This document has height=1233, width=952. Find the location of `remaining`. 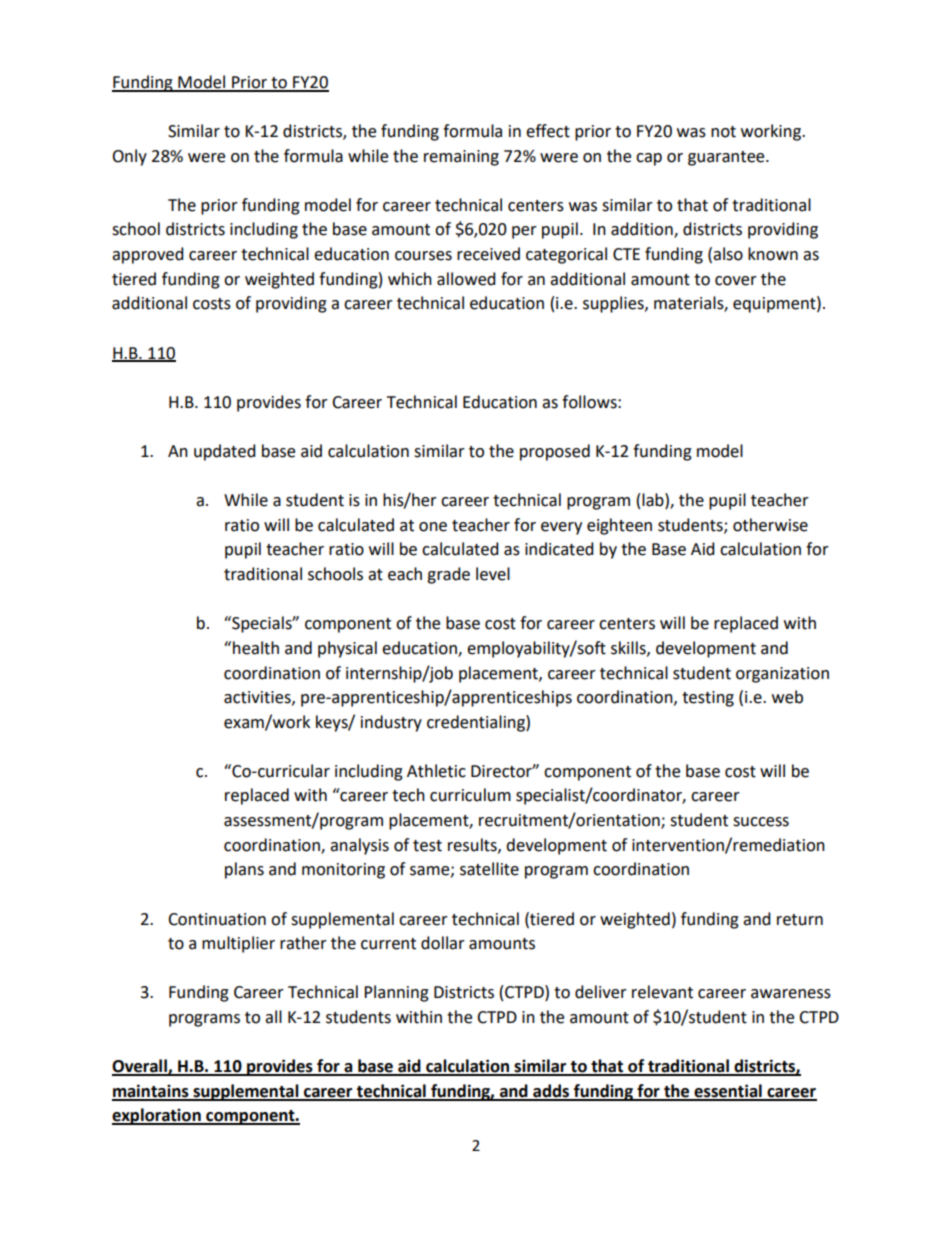

remaining is located at coordinates (461, 158).
